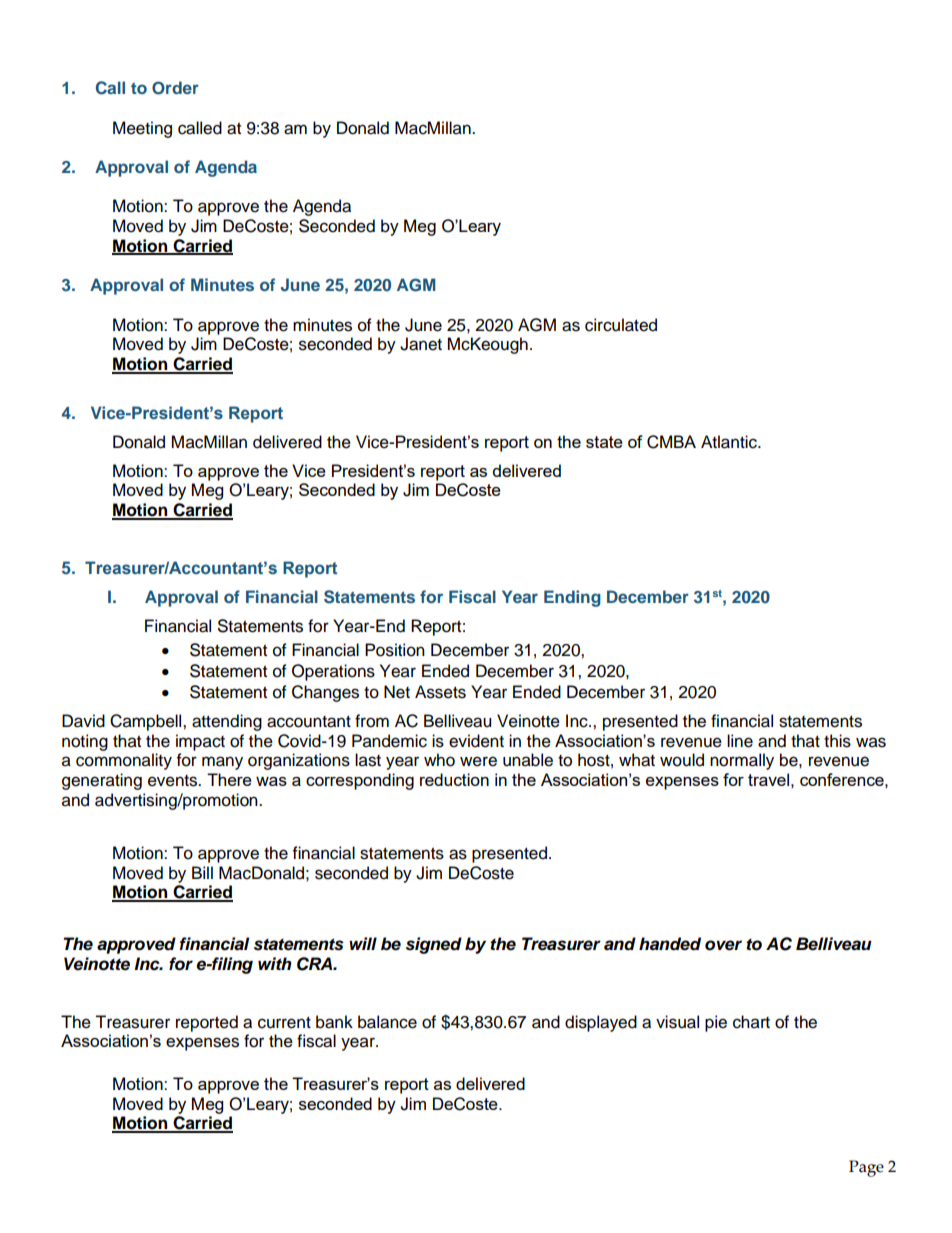 This screenshot has height=1233, width=952. What do you see at coordinates (202, 872) in the screenshot?
I see `Bill` at bounding box center [202, 872].
